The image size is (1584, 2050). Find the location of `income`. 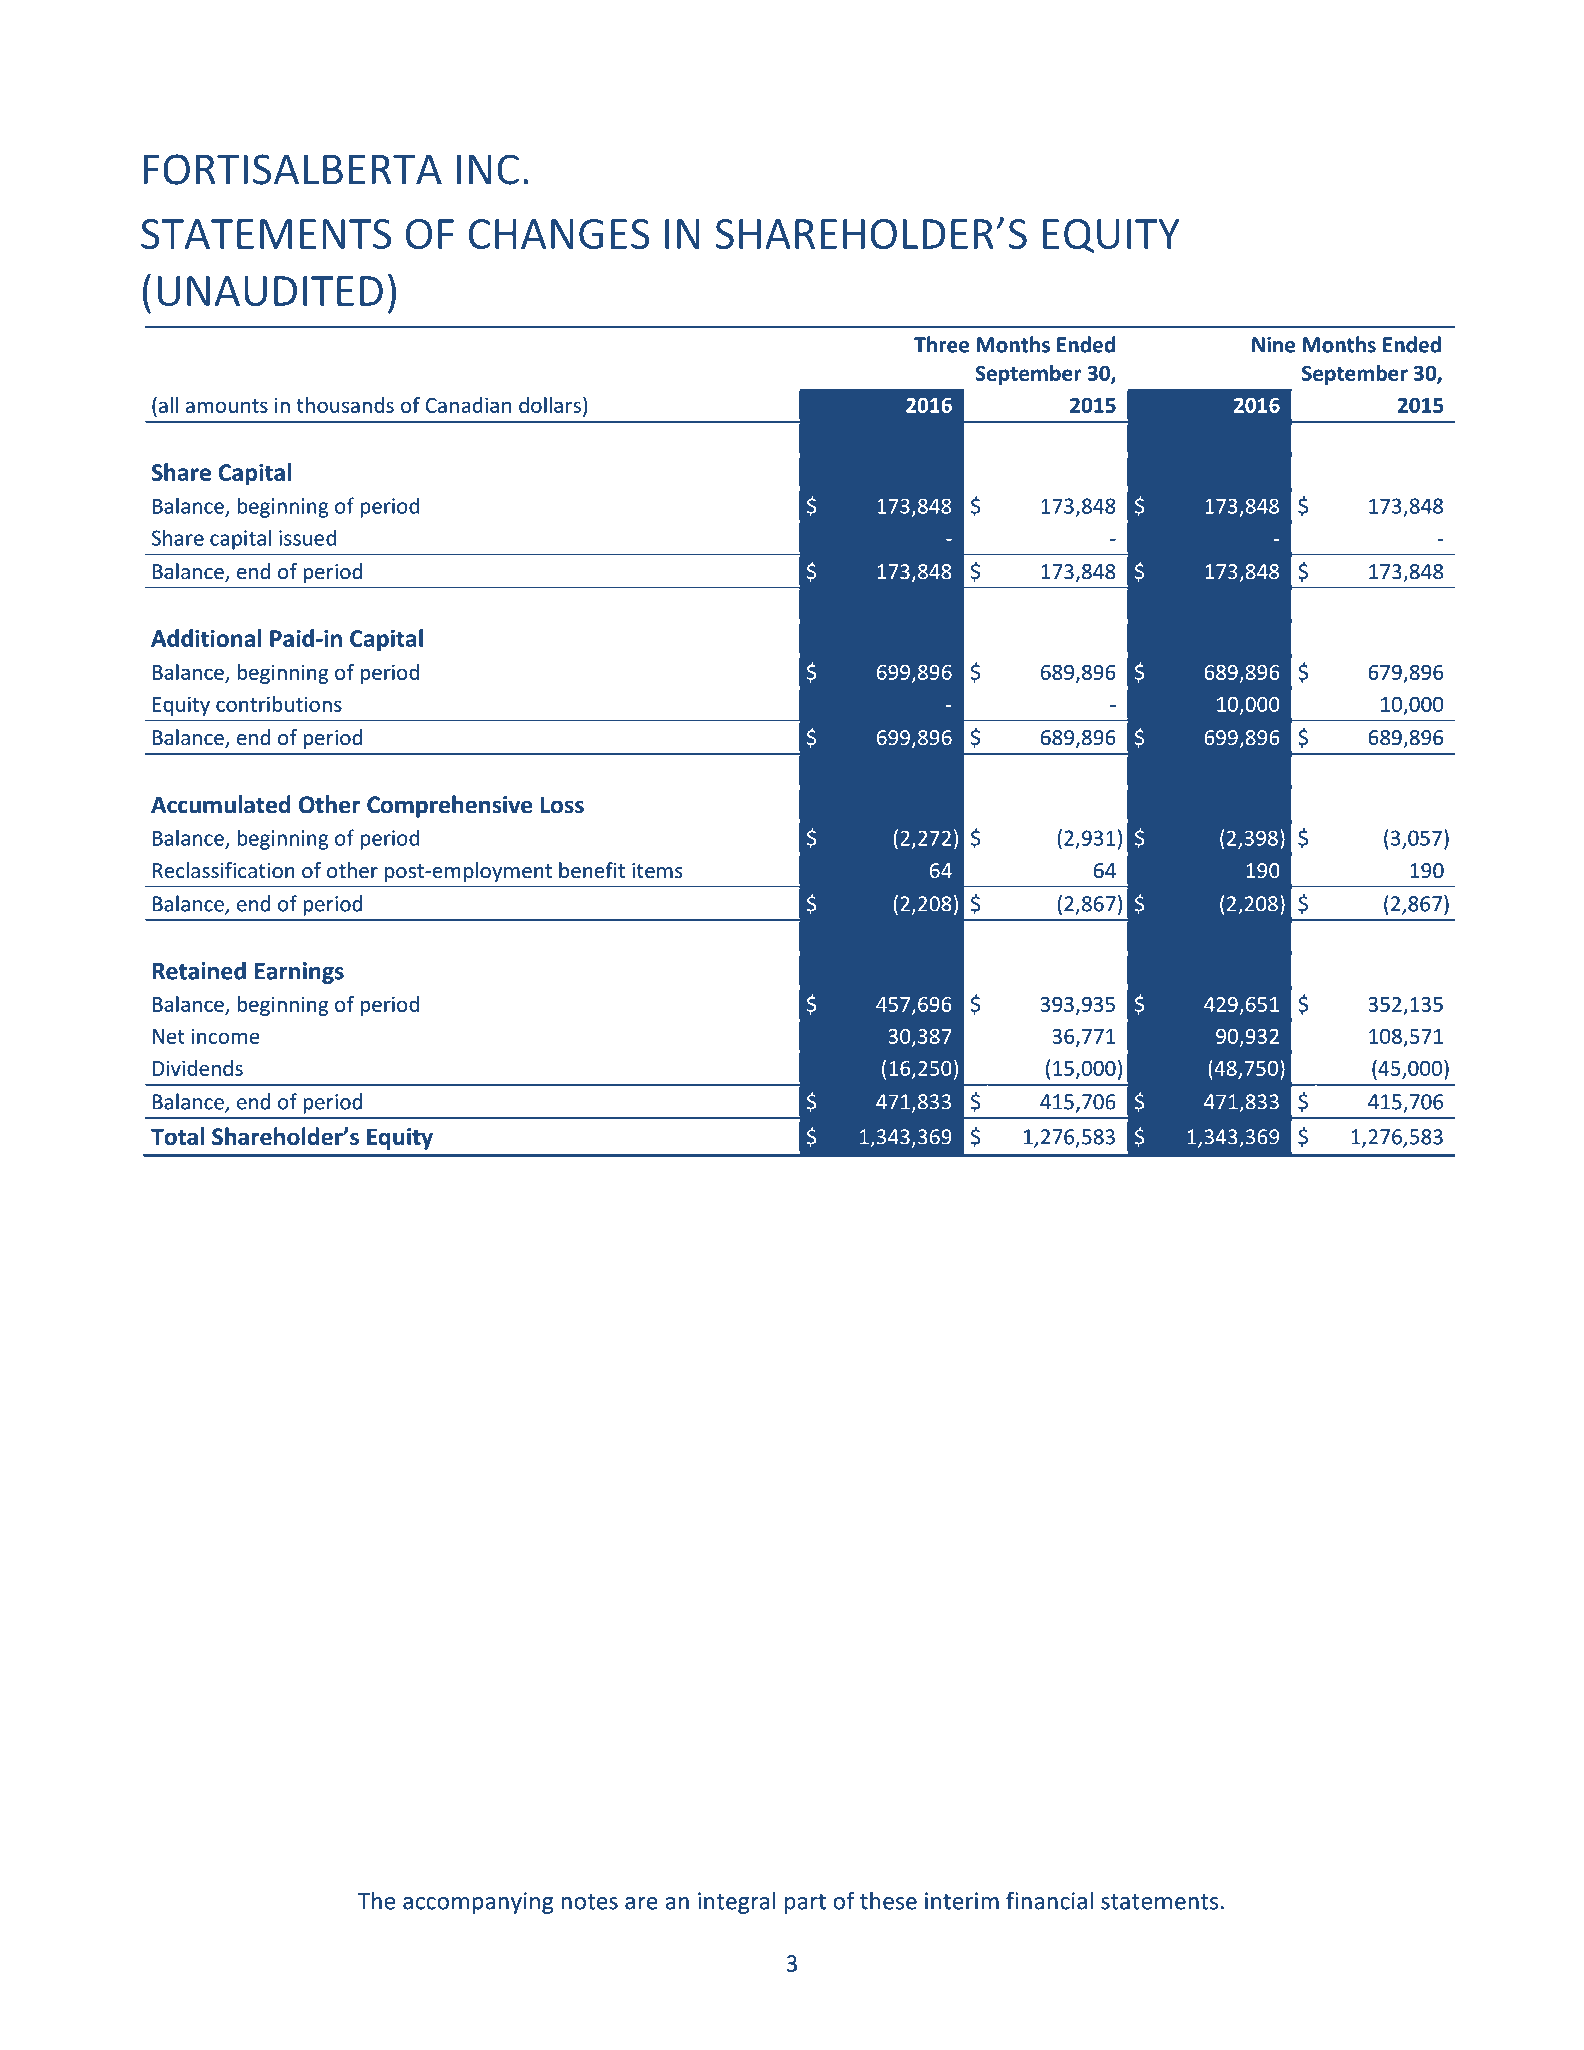

income is located at coordinates (226, 1036).
